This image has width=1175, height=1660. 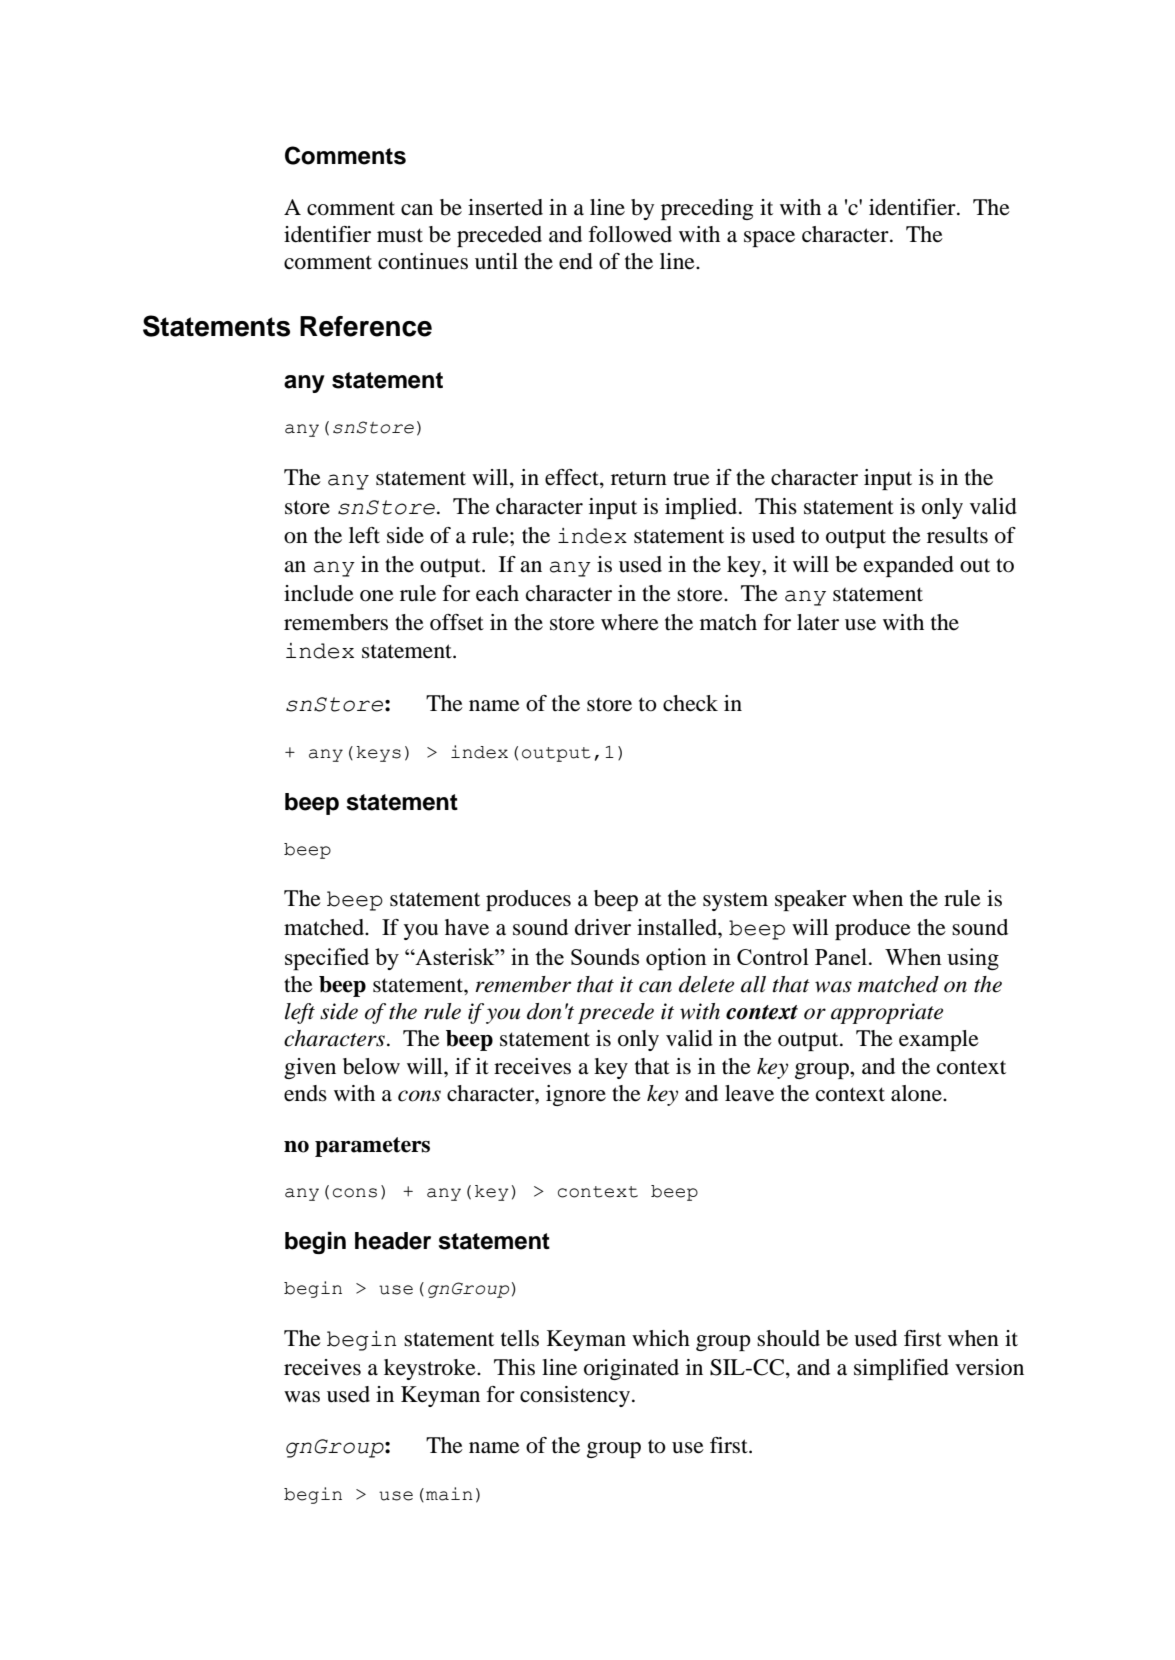 I want to click on must, so click(x=400, y=235).
